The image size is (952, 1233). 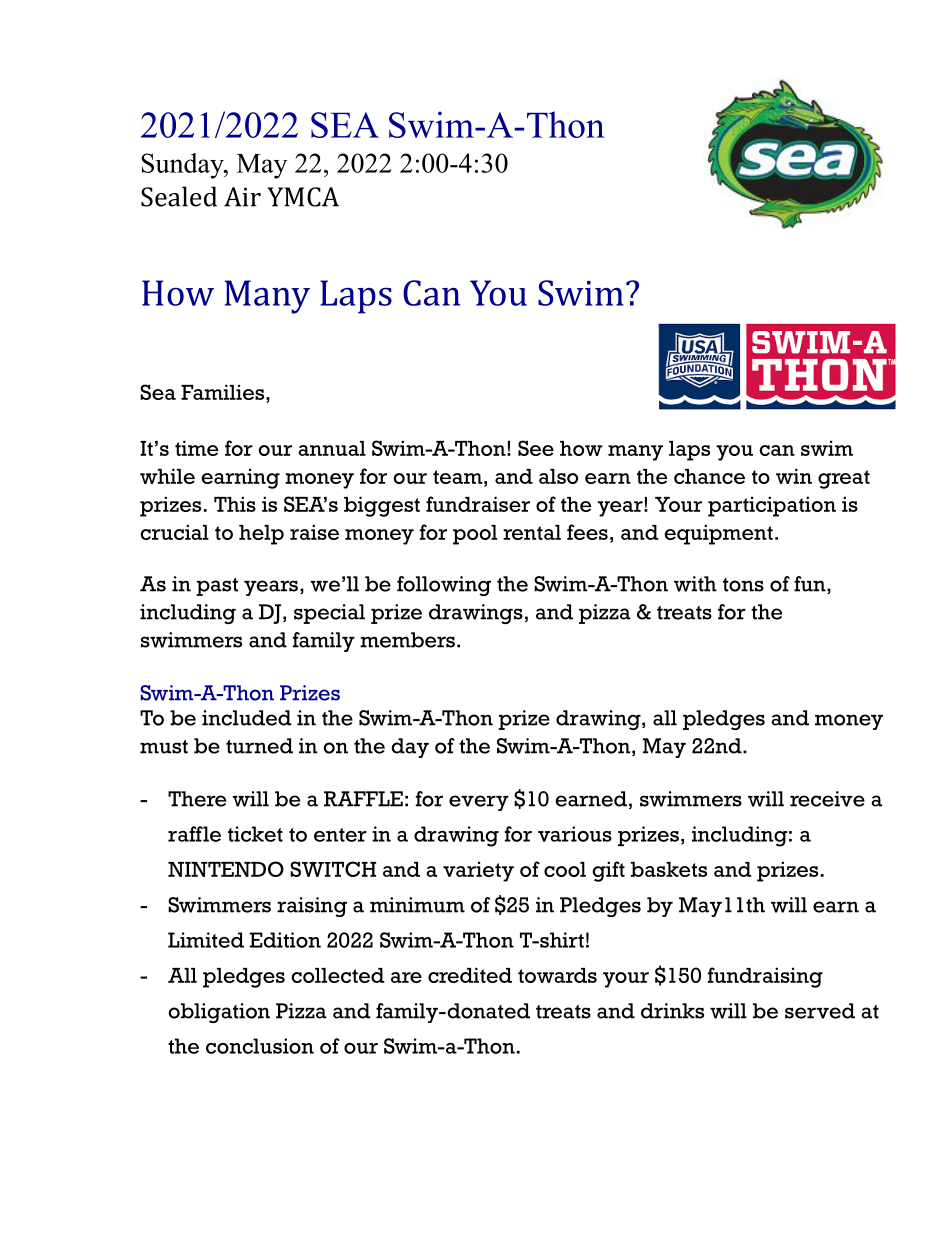 I want to click on served, so click(x=820, y=1011).
